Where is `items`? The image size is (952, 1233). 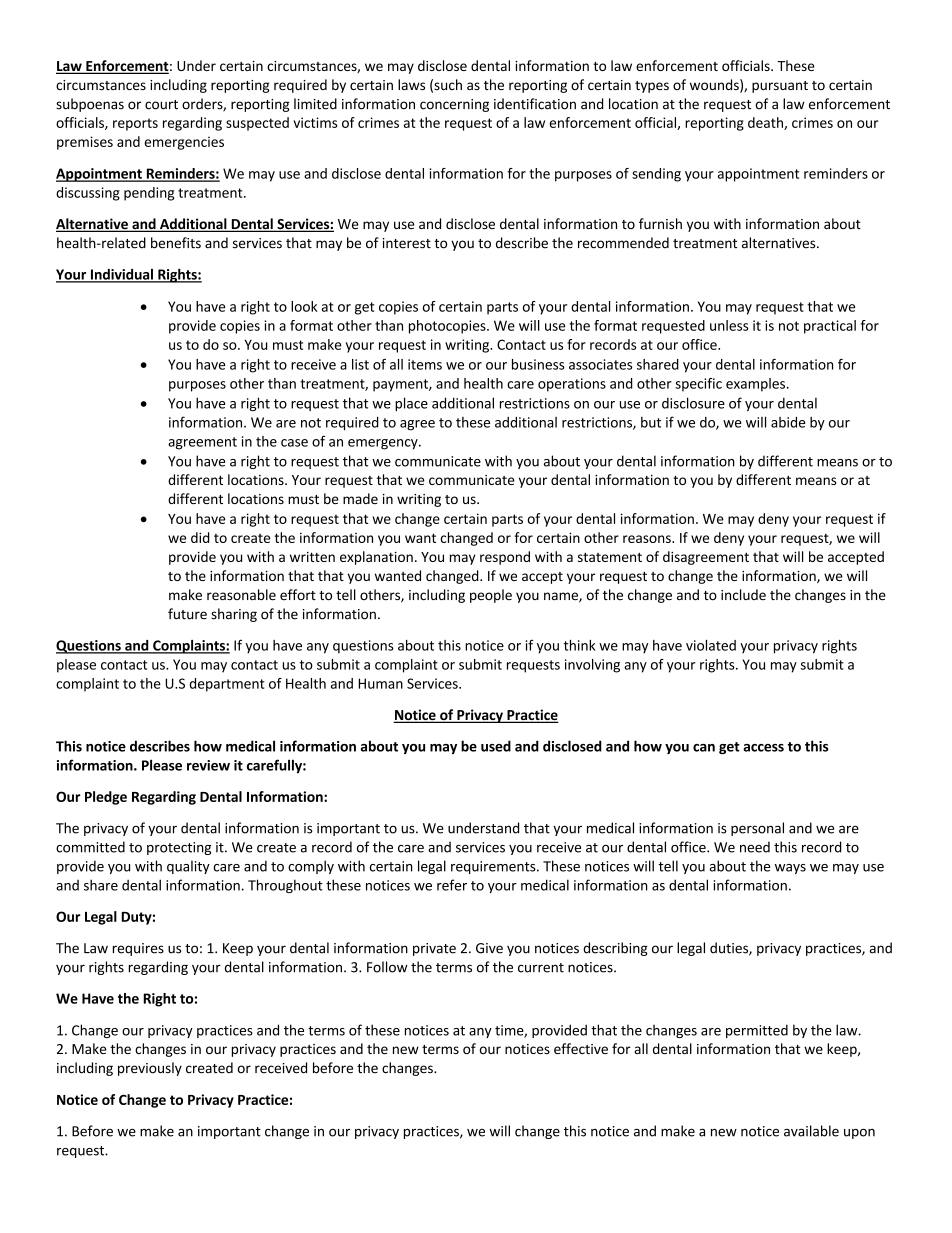 items is located at coordinates (425, 364).
